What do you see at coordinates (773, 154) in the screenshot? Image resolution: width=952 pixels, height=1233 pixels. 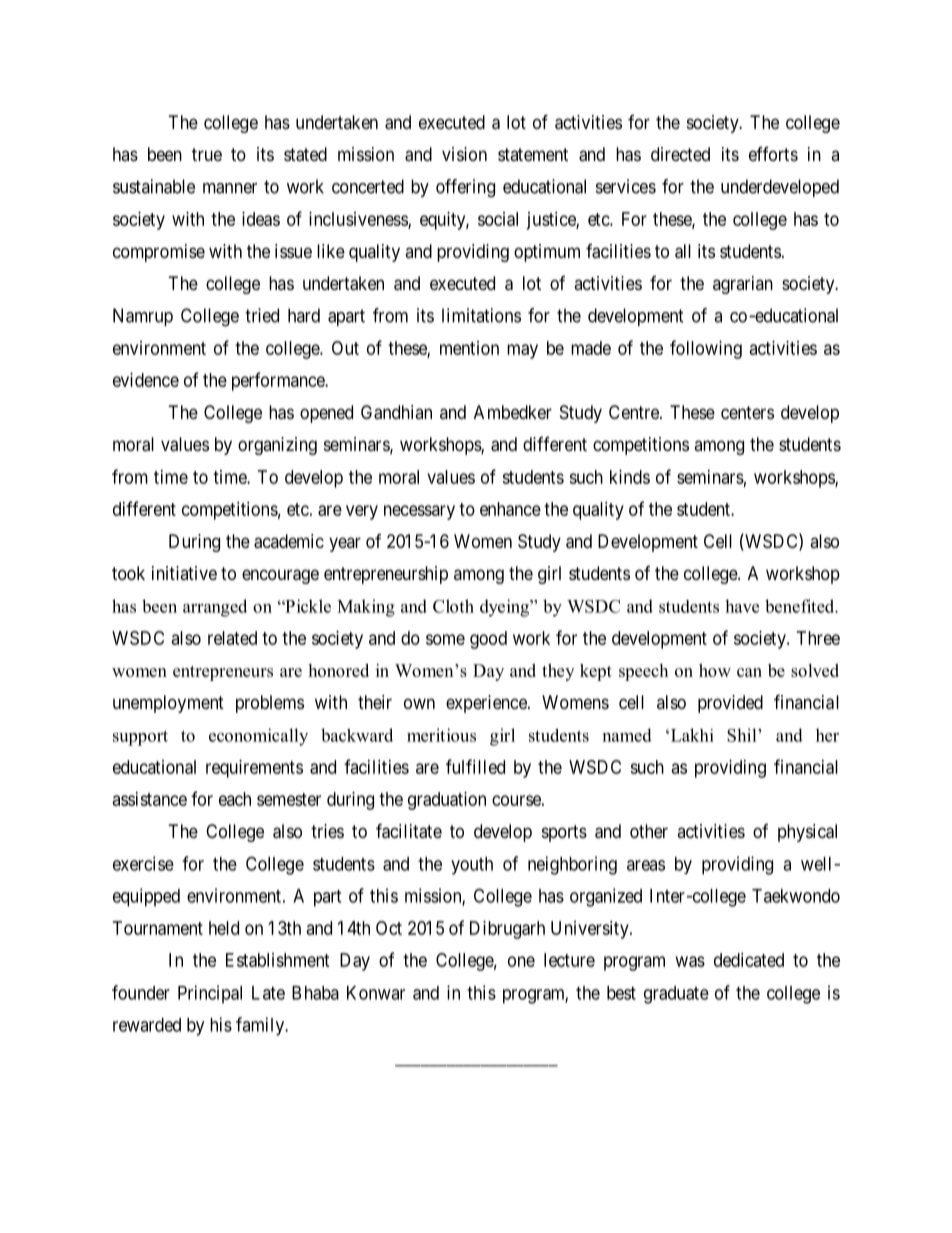 I see `efforts` at bounding box center [773, 154].
